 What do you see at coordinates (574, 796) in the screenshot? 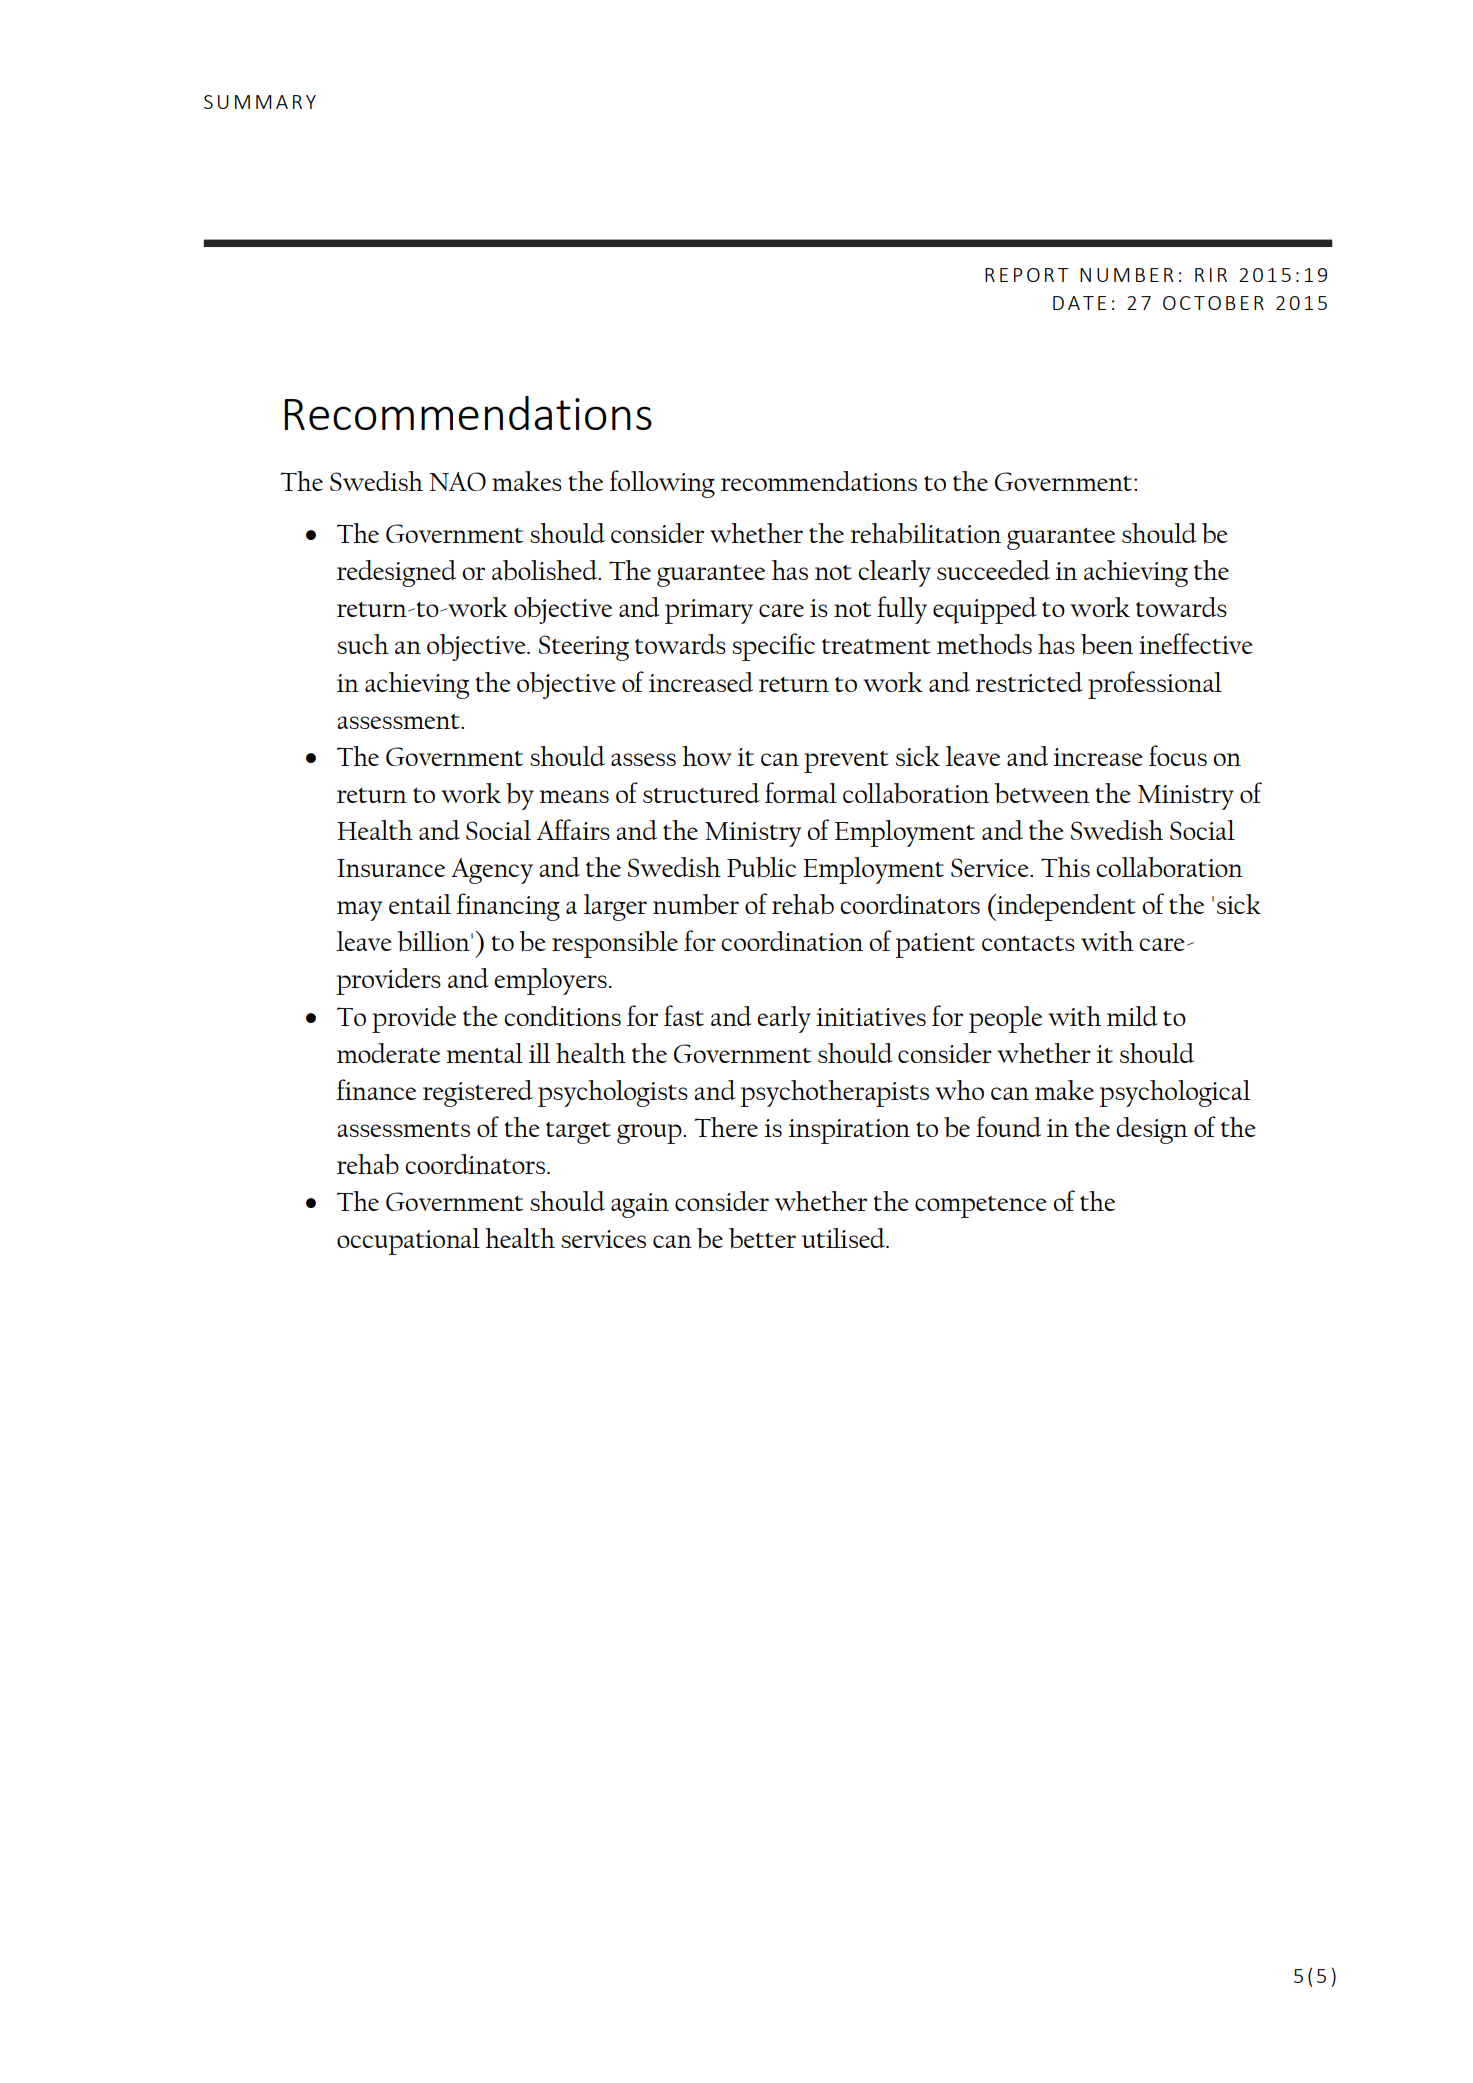
I see `means` at bounding box center [574, 796].
